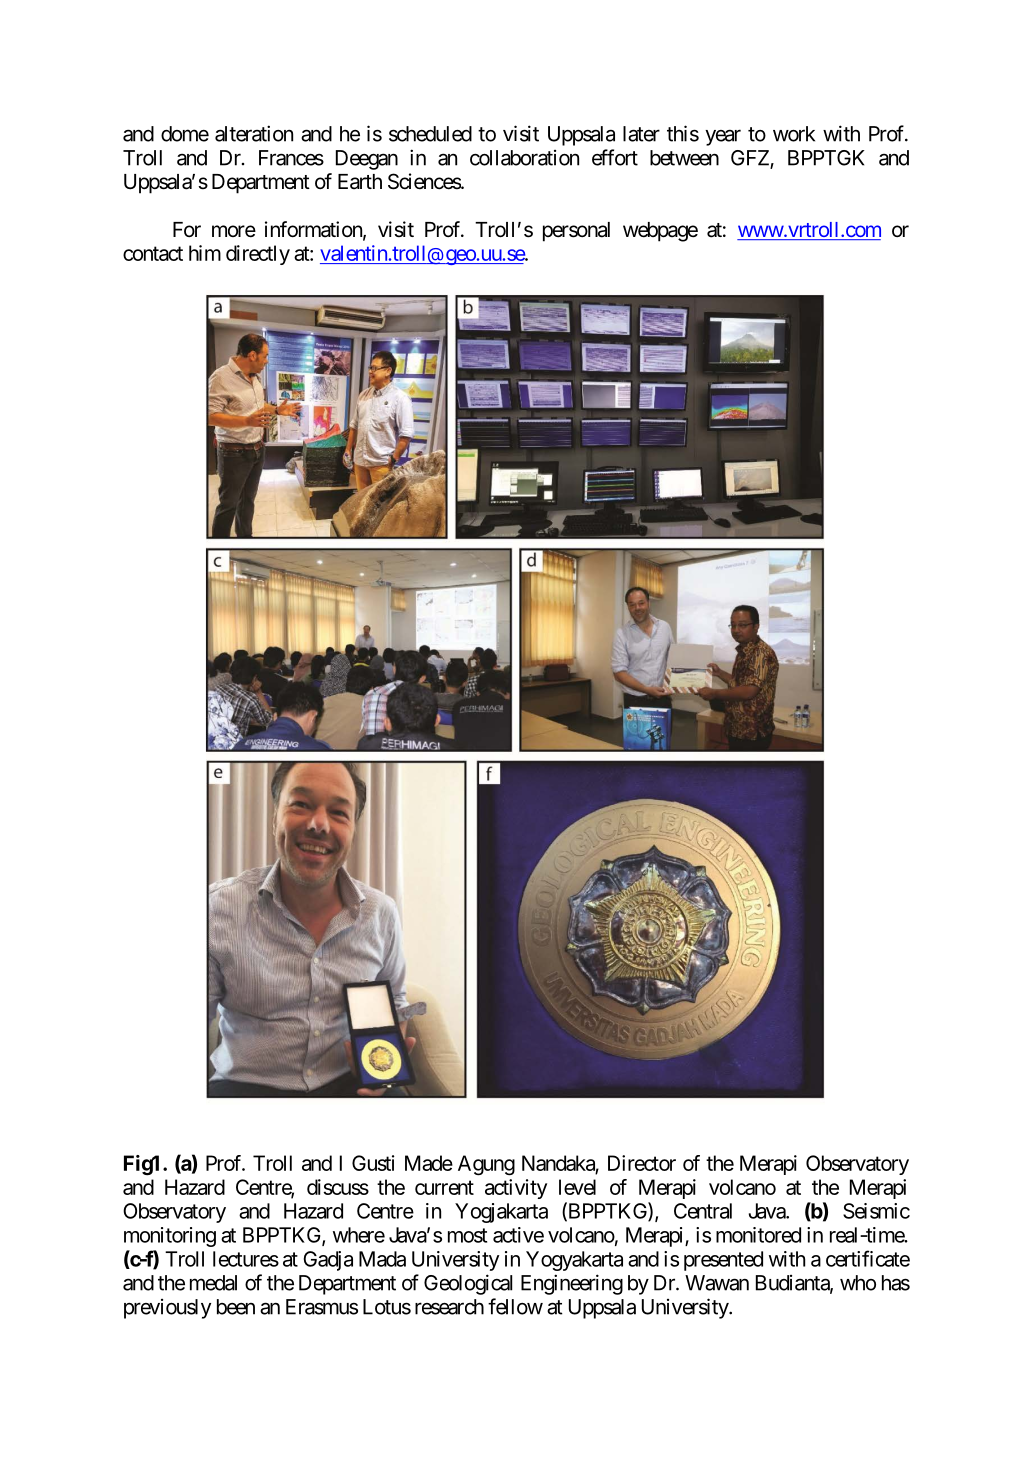 The height and width of the page is (1458, 1031). I want to click on current, so click(444, 1187).
